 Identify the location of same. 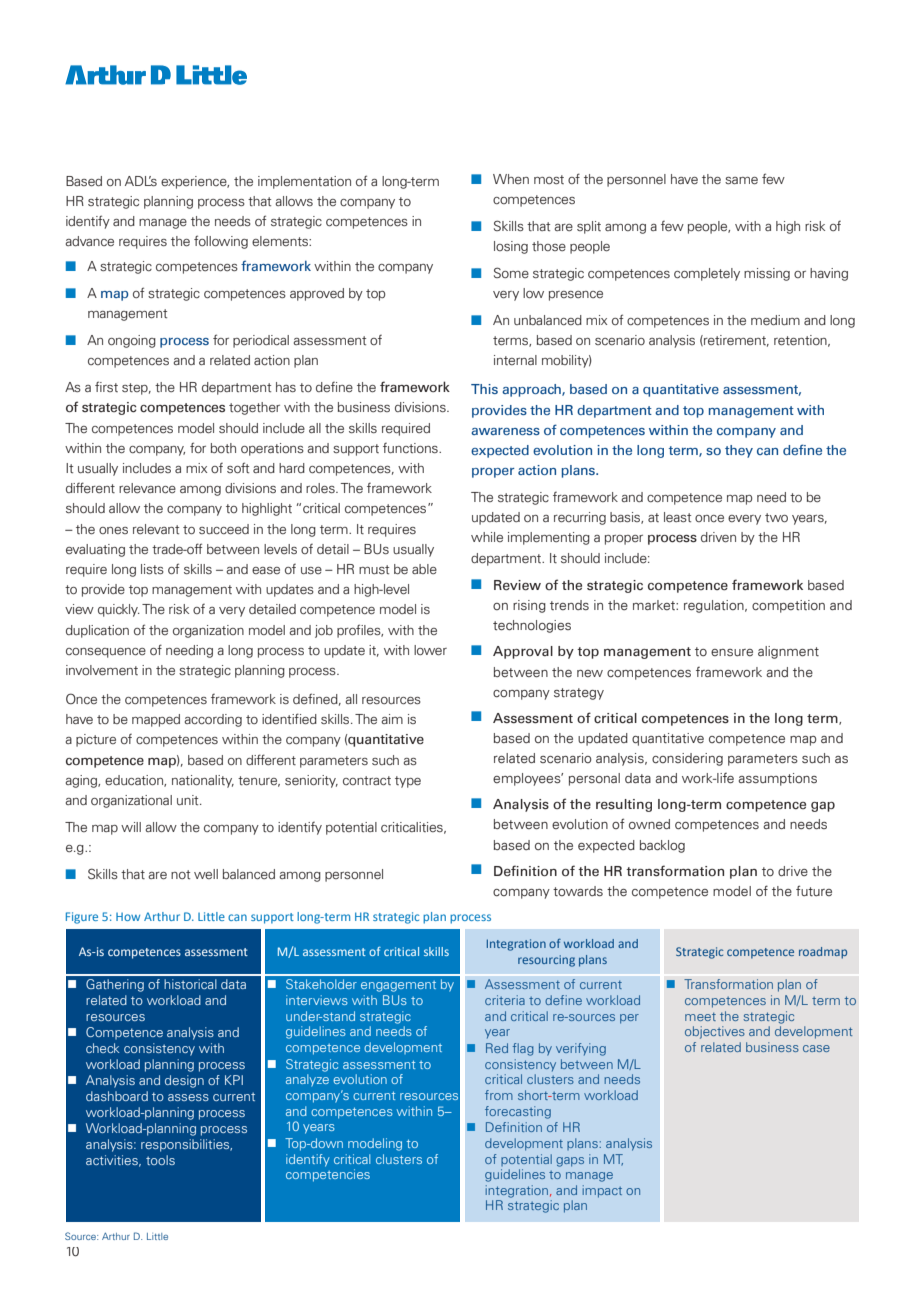
(741, 181).
